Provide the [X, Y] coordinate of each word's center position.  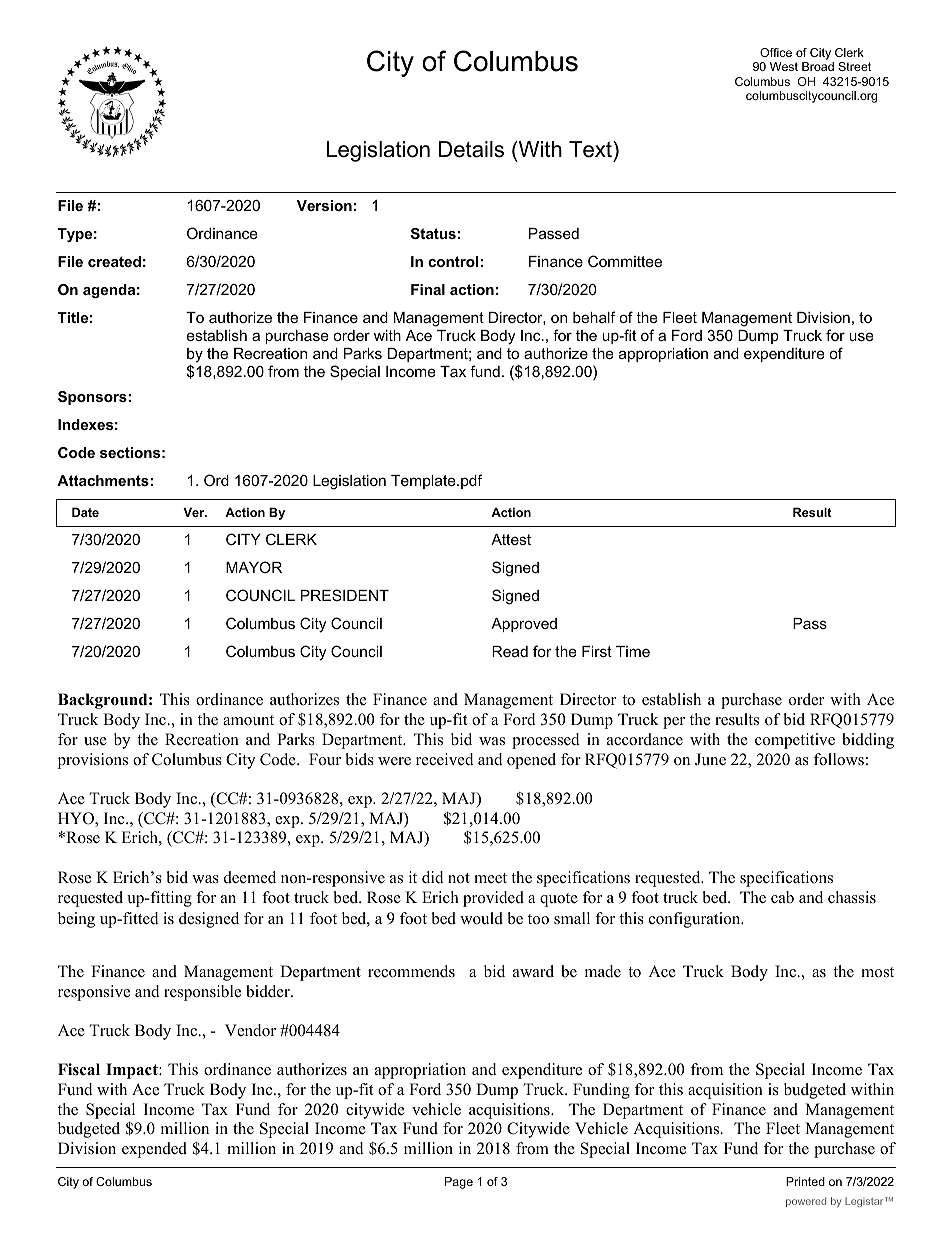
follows [839, 759]
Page [459, 1183]
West [784, 66]
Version [324, 205]
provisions [93, 761]
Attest [511, 539]
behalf [594, 317]
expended [154, 1150]
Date [85, 512]
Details [471, 149]
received [445, 759]
